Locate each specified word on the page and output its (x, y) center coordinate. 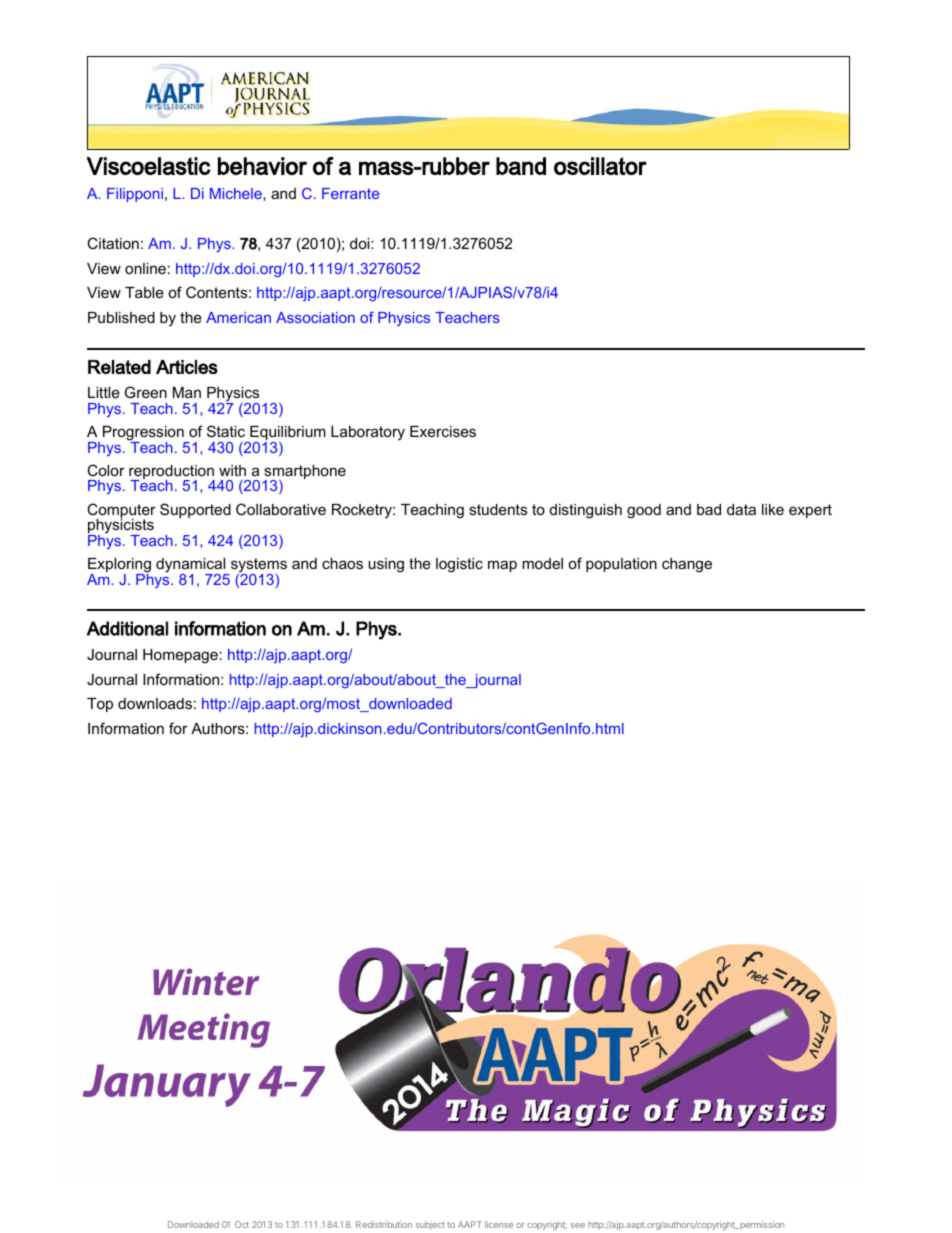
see (578, 1225)
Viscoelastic (149, 166)
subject (430, 1225)
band (521, 166)
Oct (242, 1224)
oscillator (600, 166)
